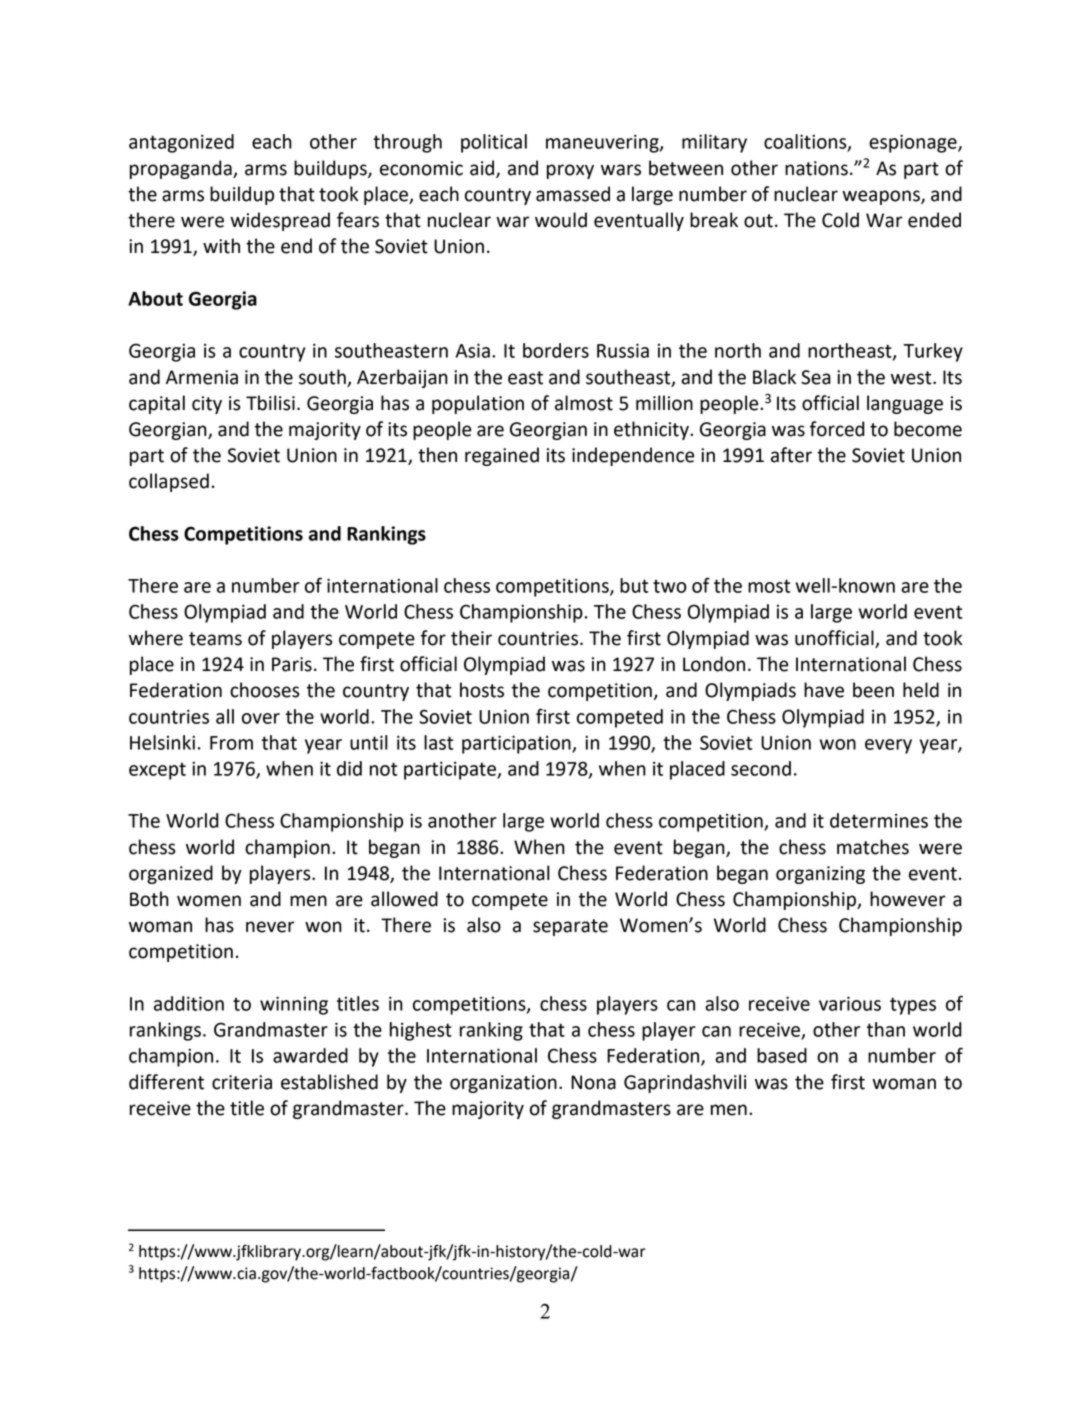  Describe the element at coordinates (882, 197) in the page. I see `weapons` at that location.
